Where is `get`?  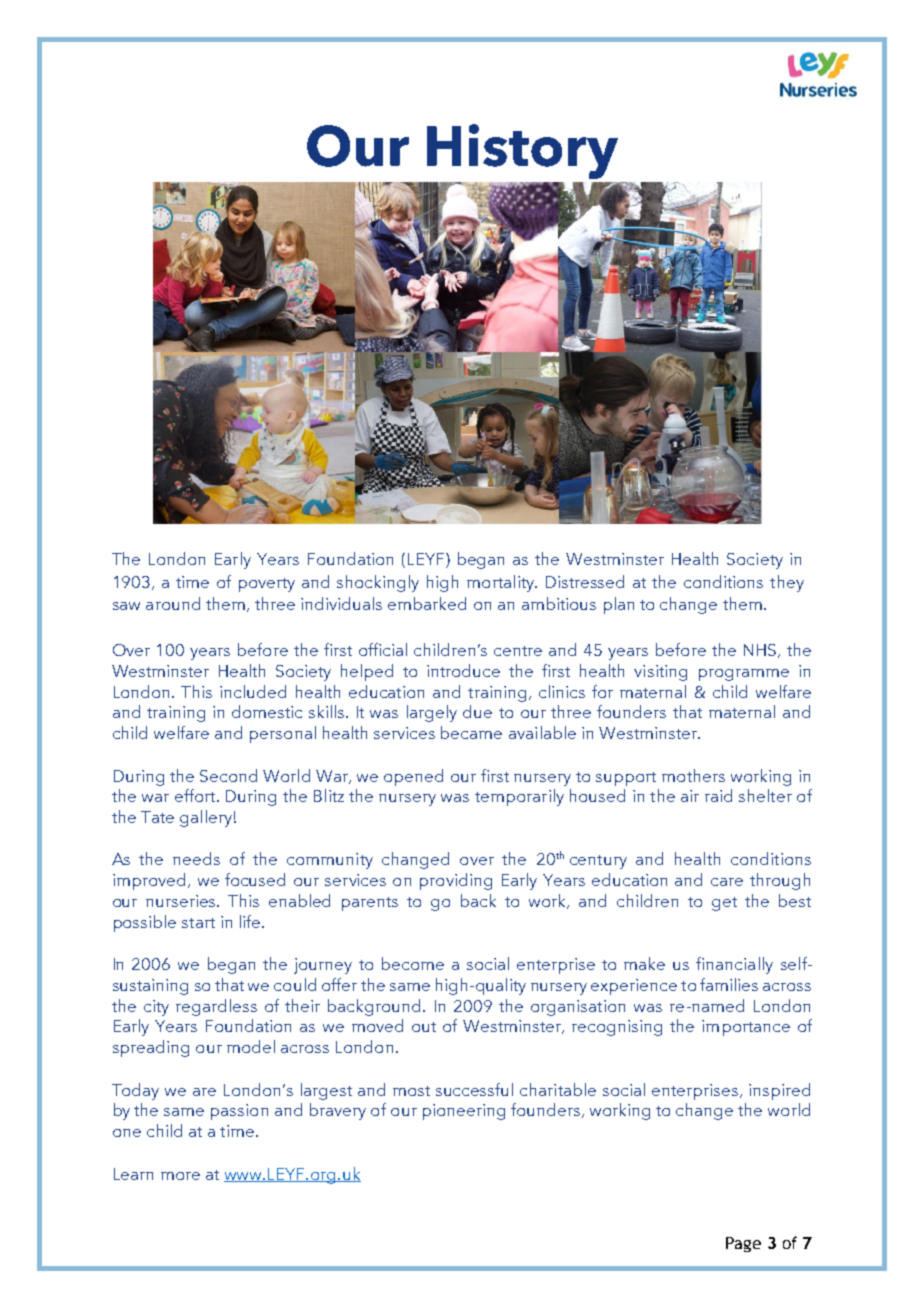 get is located at coordinates (724, 904).
